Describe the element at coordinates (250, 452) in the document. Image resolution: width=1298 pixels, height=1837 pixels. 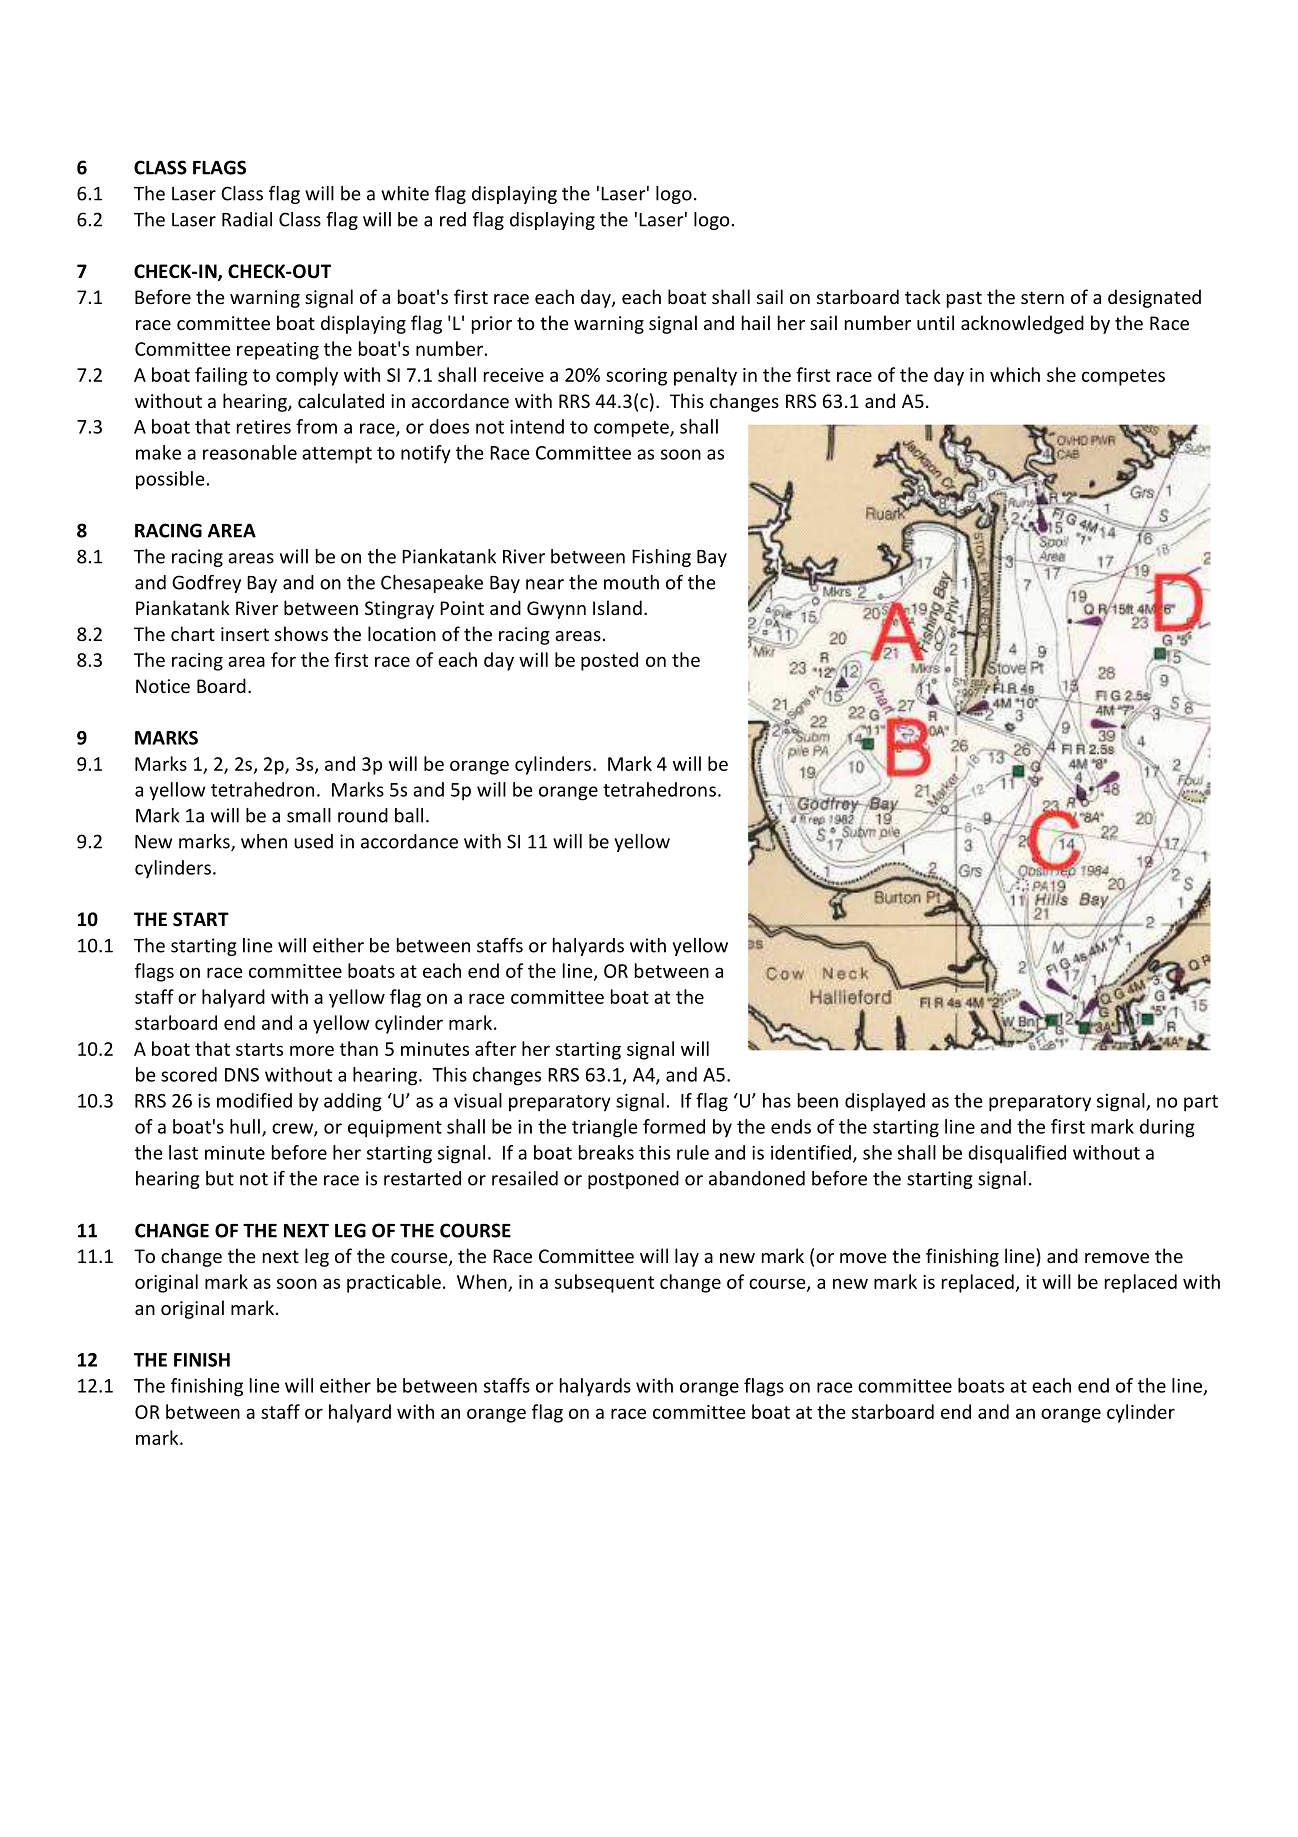
I see `reasonable` at that location.
